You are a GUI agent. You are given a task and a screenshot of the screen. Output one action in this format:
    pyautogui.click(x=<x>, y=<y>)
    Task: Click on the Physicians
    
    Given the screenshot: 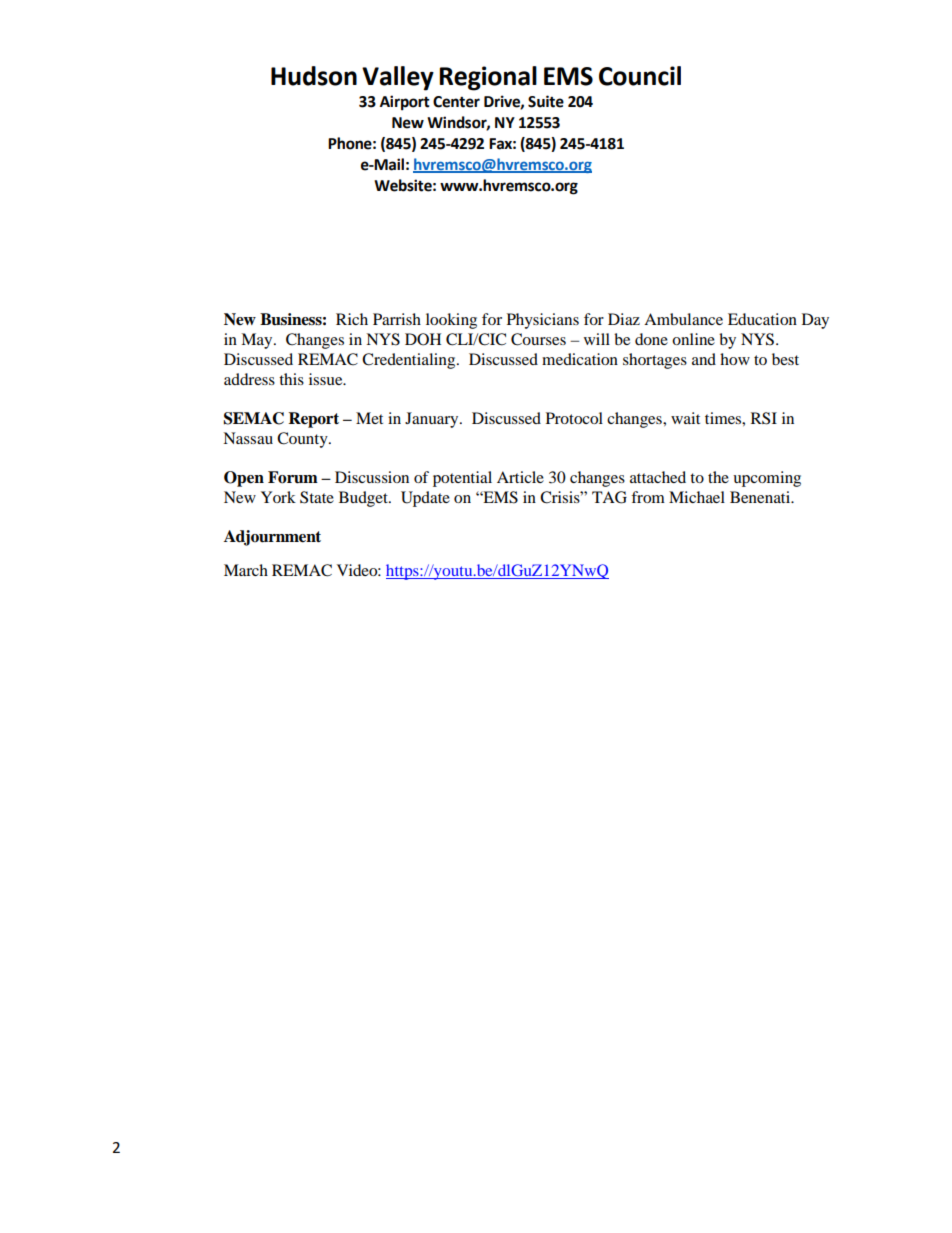 What is the action you would take?
    pyautogui.click(x=543, y=321)
